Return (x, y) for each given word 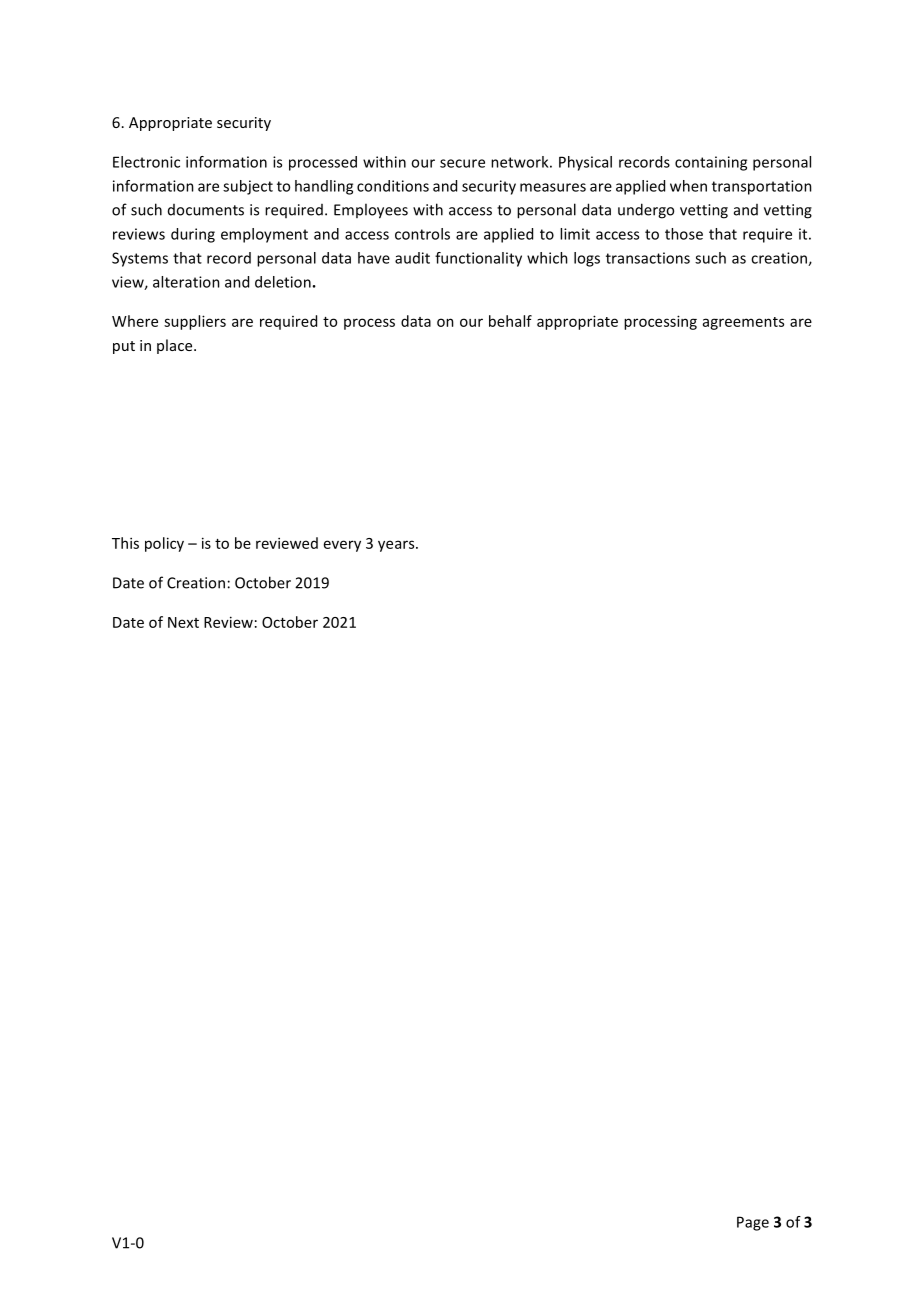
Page (753, 1223)
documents (206, 210)
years (397, 546)
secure (462, 163)
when (688, 186)
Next (183, 622)
